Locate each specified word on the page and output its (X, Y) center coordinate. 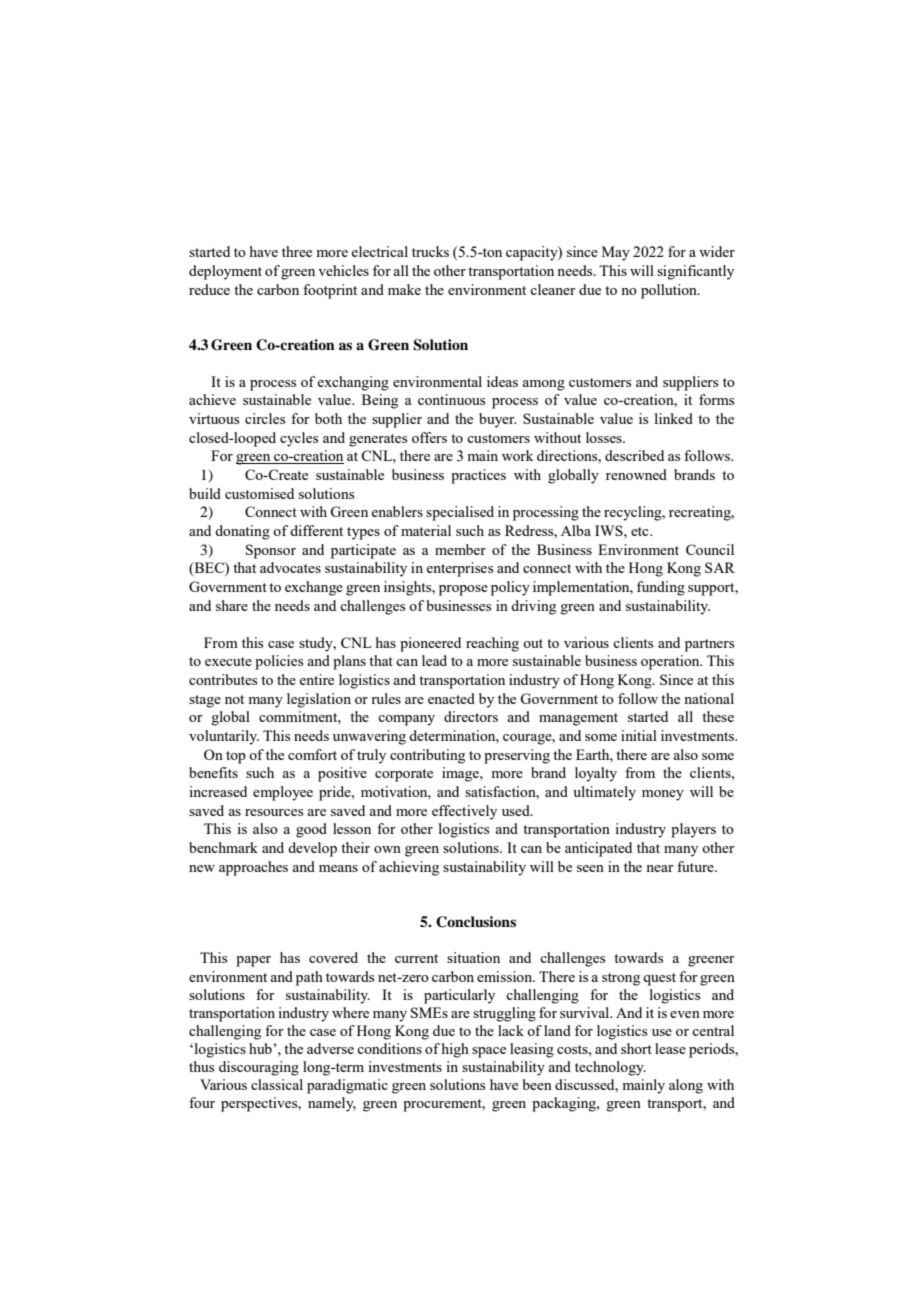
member (460, 549)
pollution (670, 291)
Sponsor (271, 551)
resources (274, 812)
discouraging (259, 1068)
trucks (430, 251)
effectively (464, 812)
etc (641, 531)
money (663, 795)
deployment (225, 272)
